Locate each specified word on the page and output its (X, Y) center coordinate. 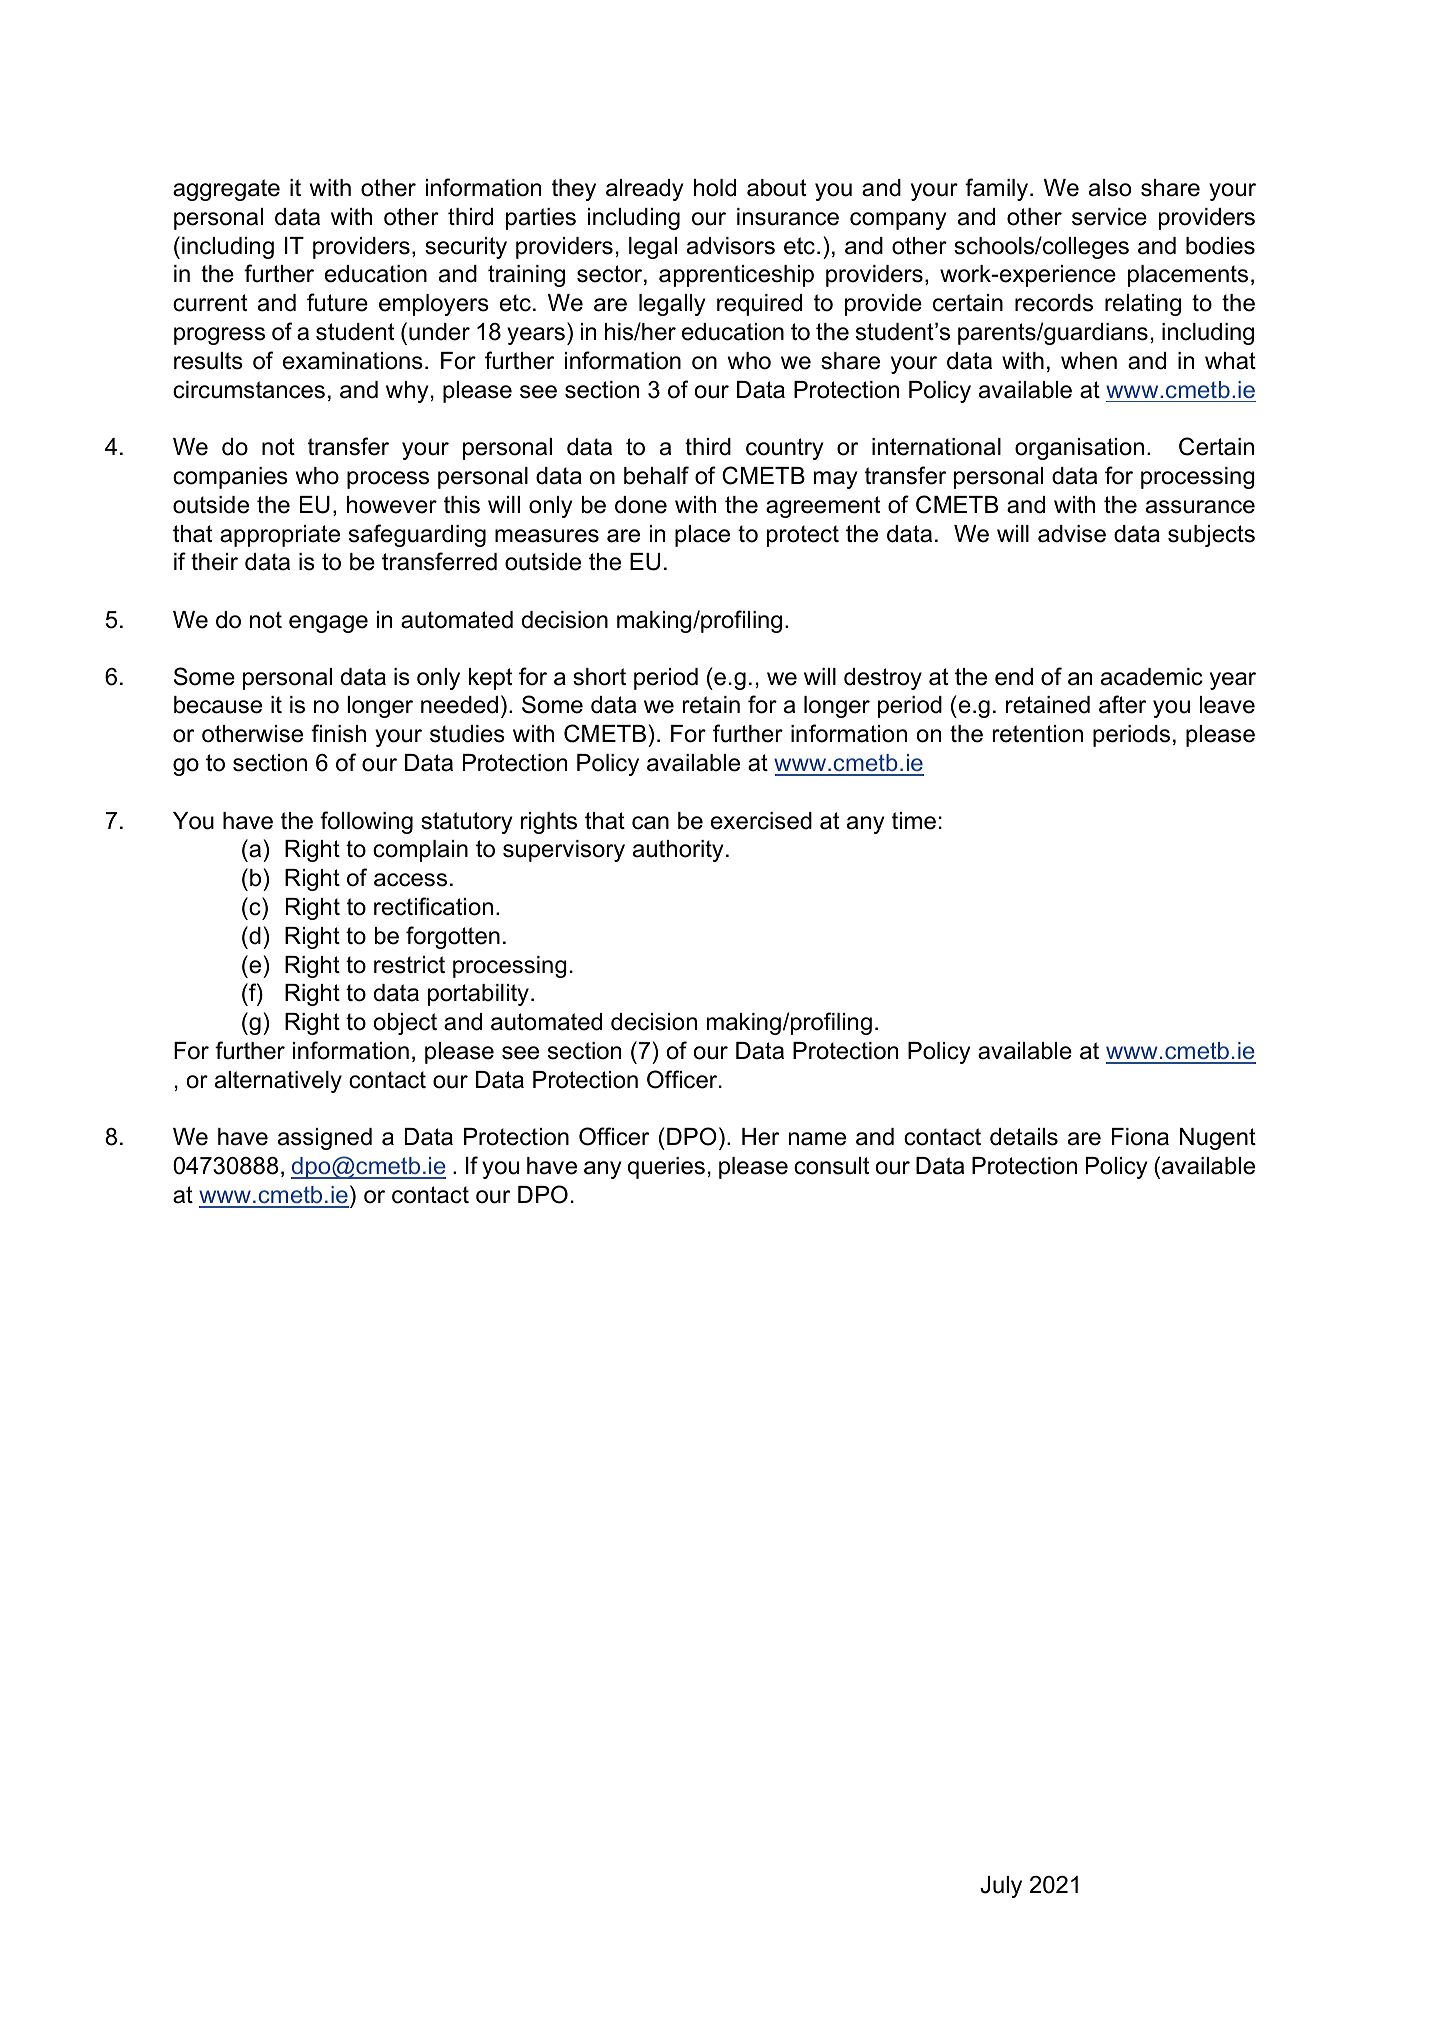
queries (666, 1168)
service (1109, 217)
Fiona (1140, 1137)
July (1001, 1887)
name (817, 1139)
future (337, 302)
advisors (731, 246)
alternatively (278, 1082)
